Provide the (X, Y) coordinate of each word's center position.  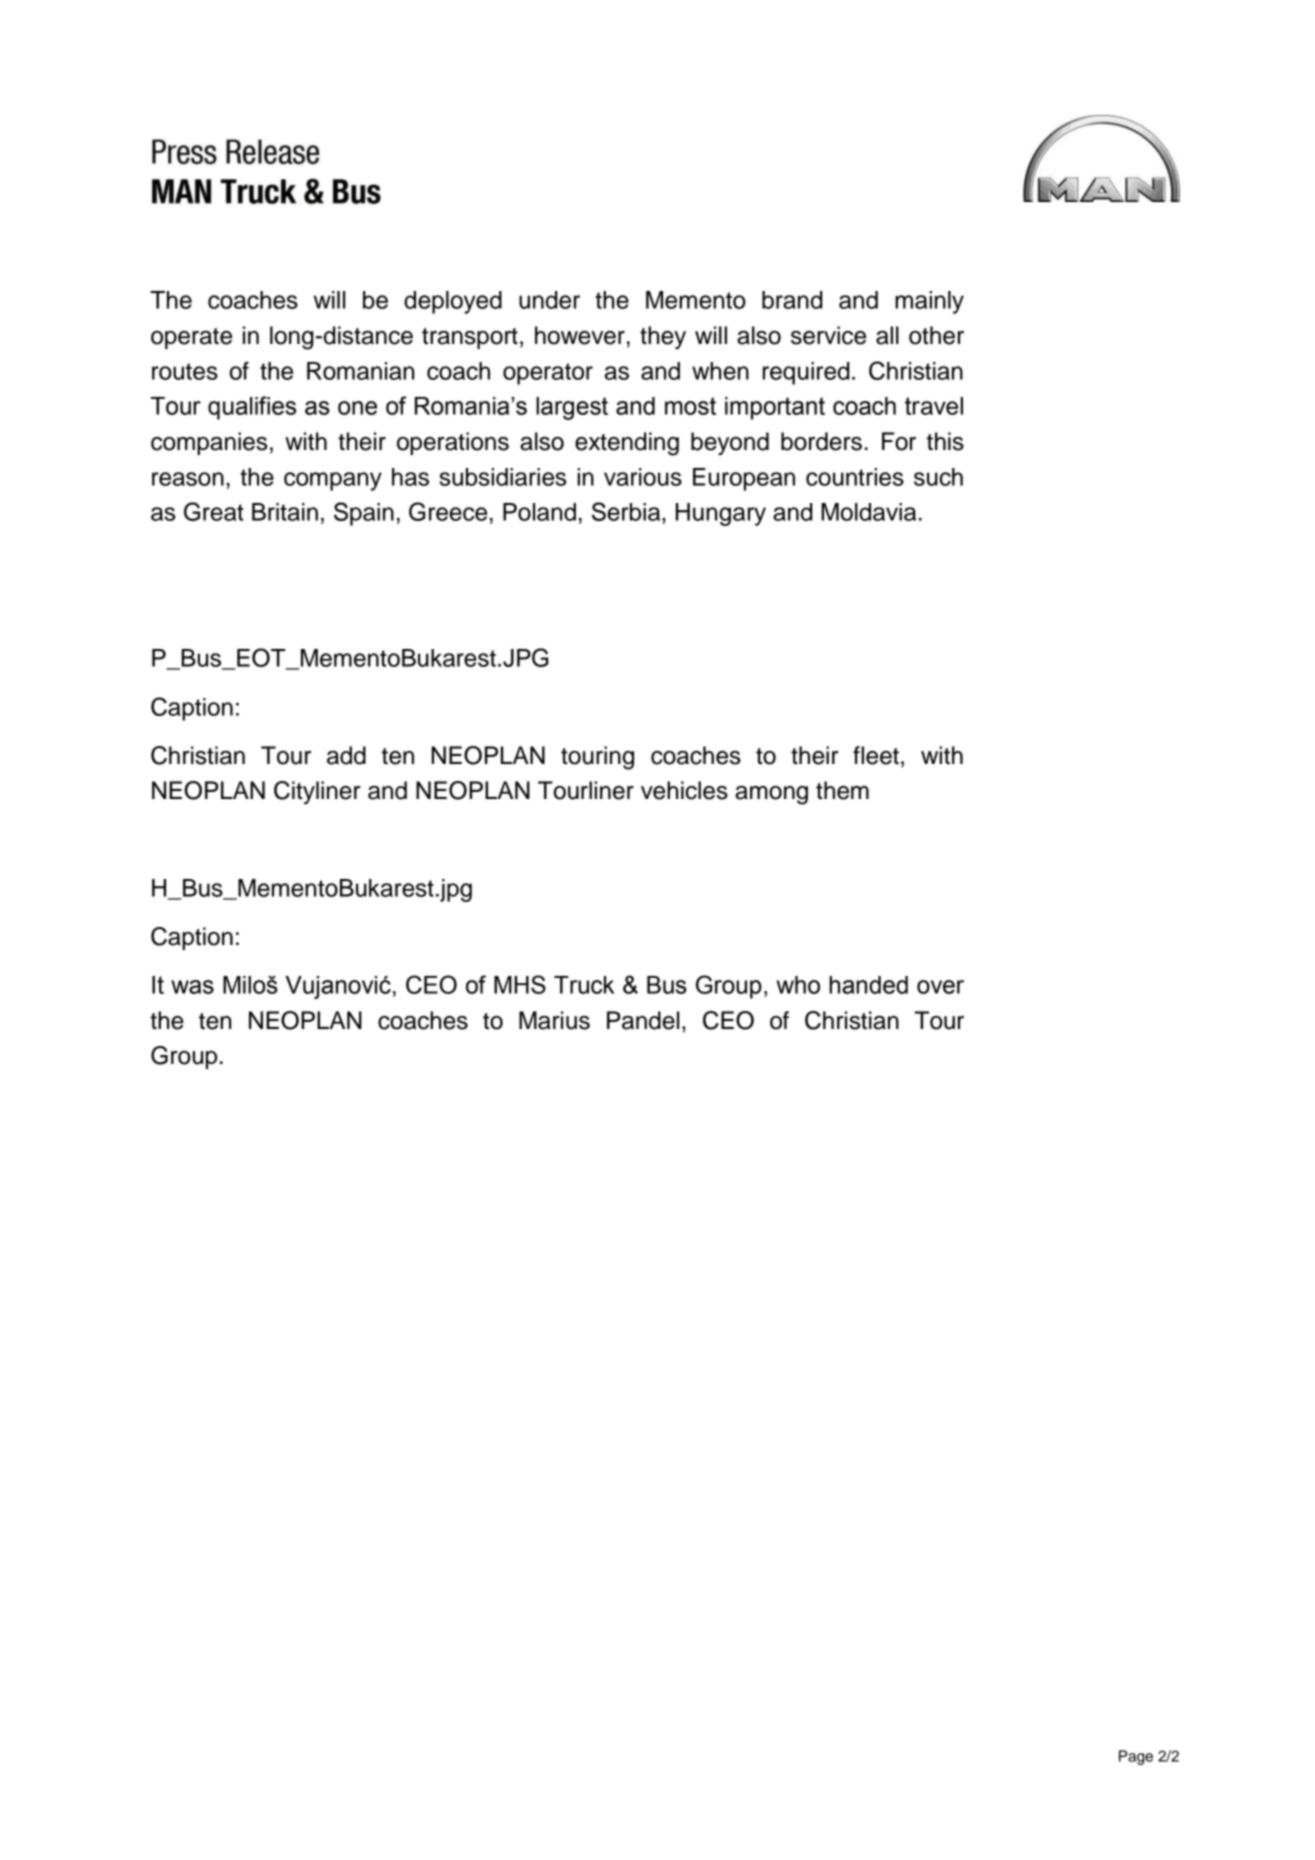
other (936, 335)
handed (868, 985)
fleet (876, 755)
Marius (554, 1020)
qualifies (252, 408)
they (663, 338)
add (346, 755)
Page (1136, 1757)
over (940, 987)
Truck (584, 985)
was (192, 987)
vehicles (684, 790)
